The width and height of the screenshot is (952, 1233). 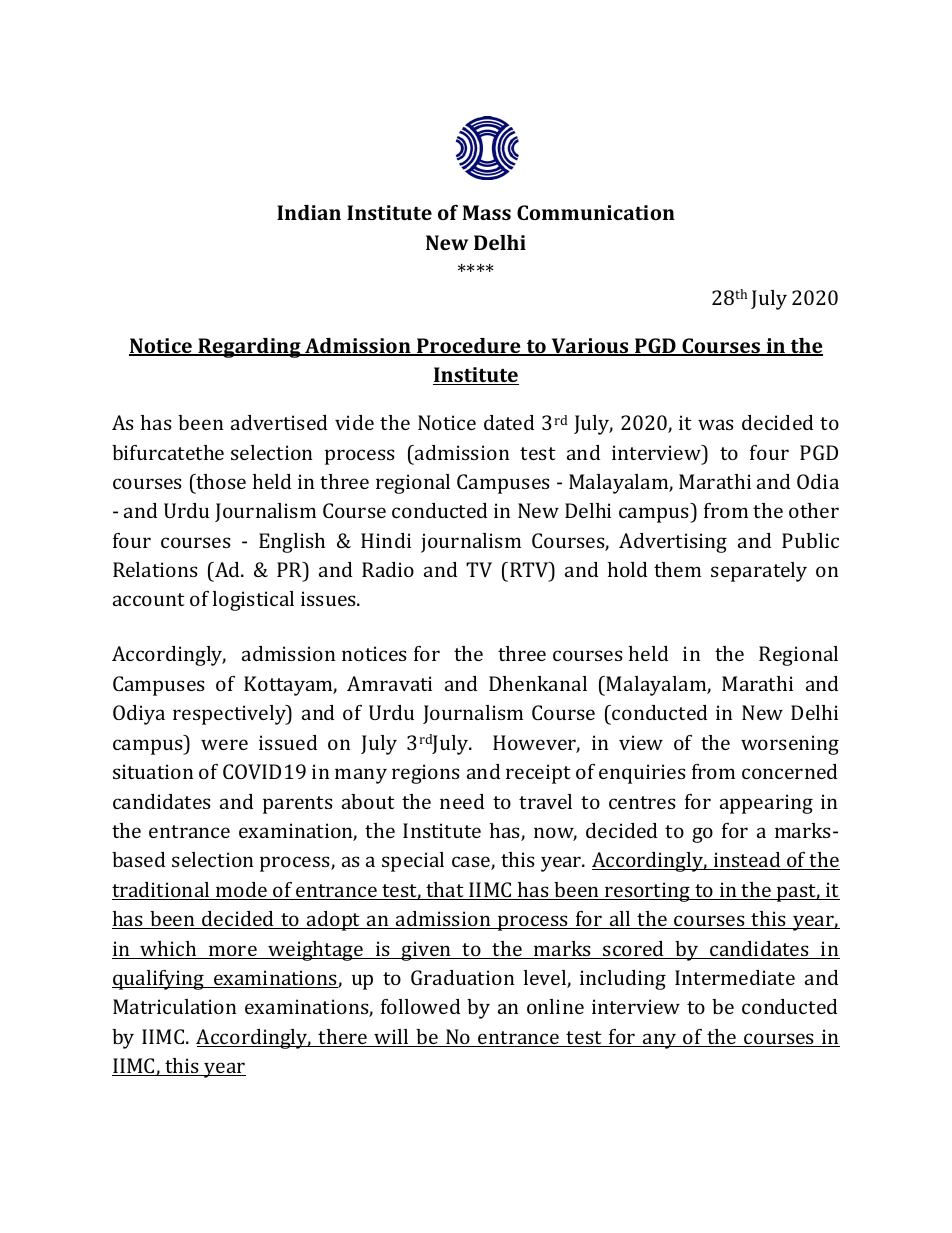 What do you see at coordinates (509, 422) in the screenshot?
I see `dated` at bounding box center [509, 422].
